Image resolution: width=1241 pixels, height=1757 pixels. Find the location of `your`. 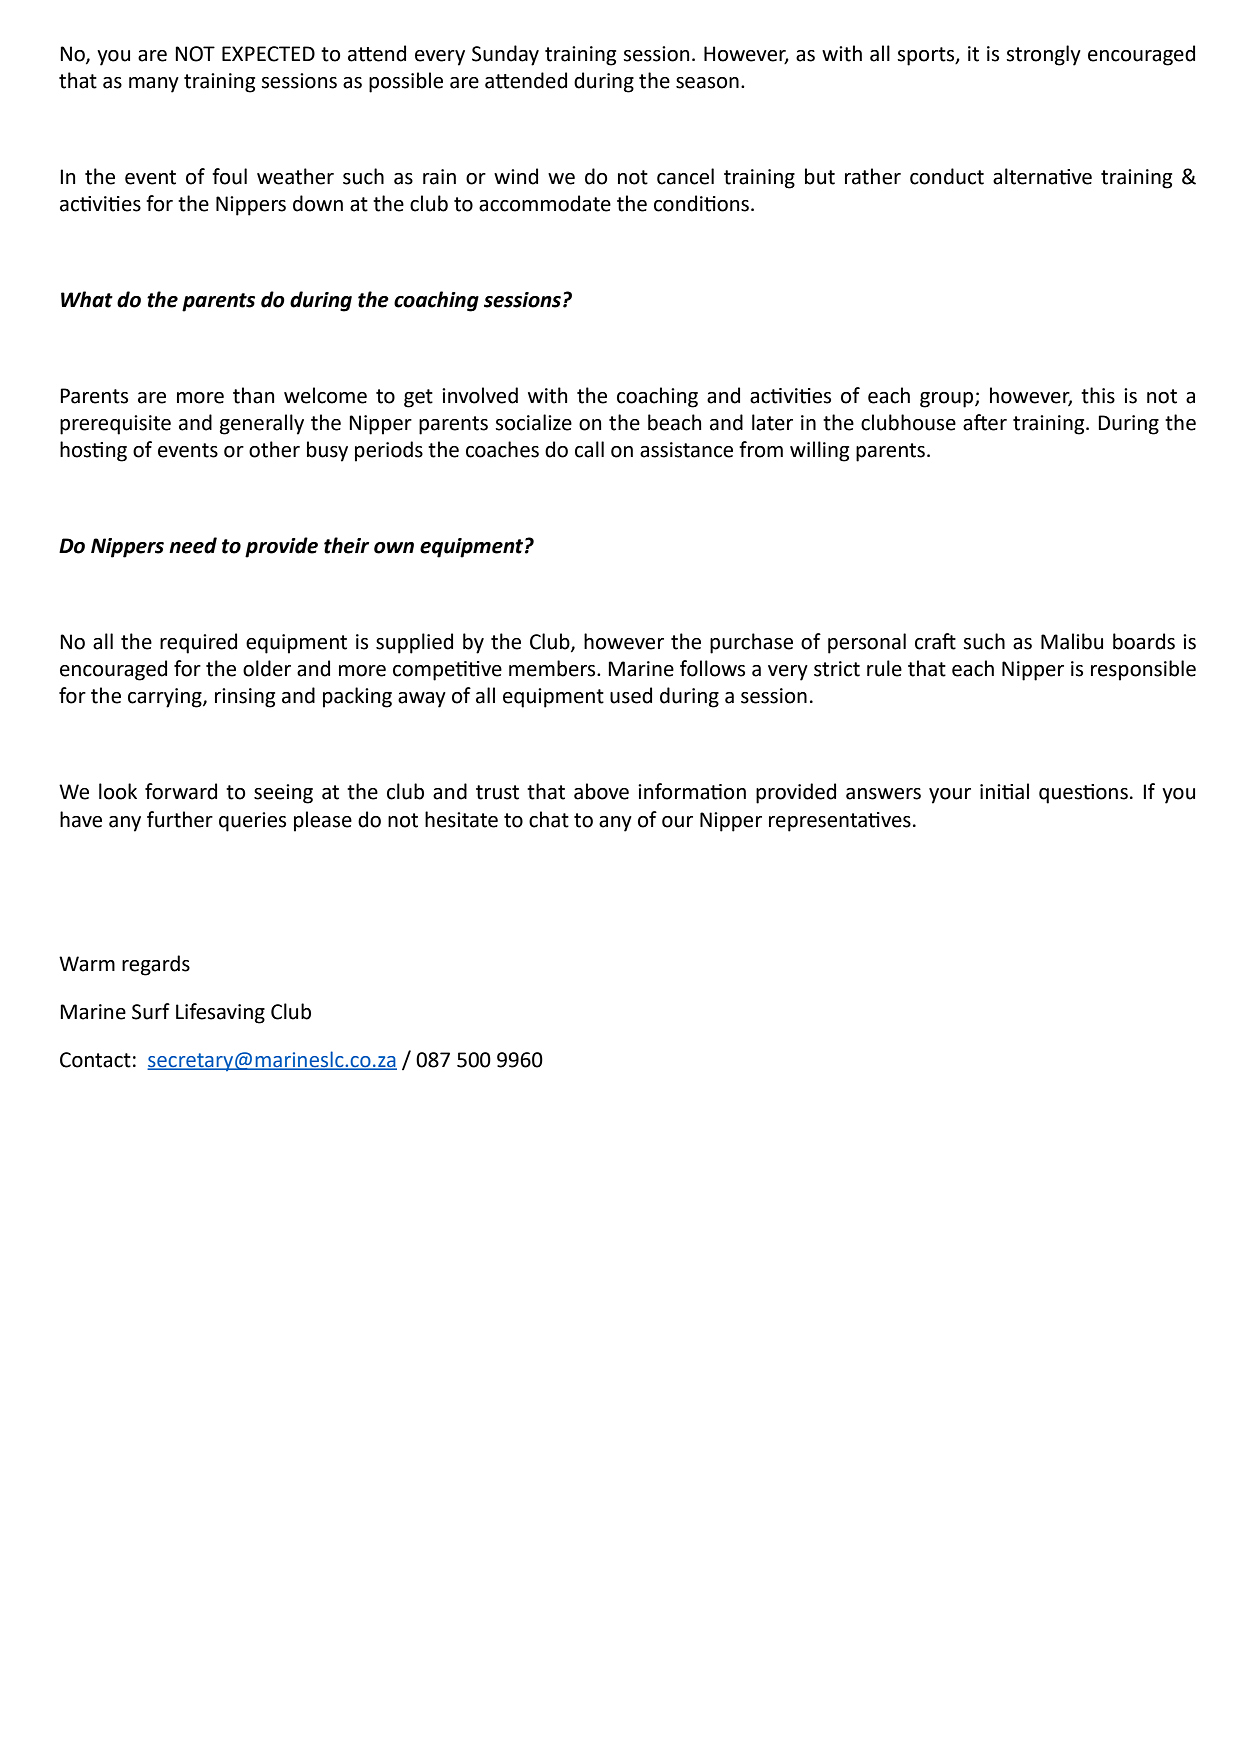

your is located at coordinates (950, 796).
